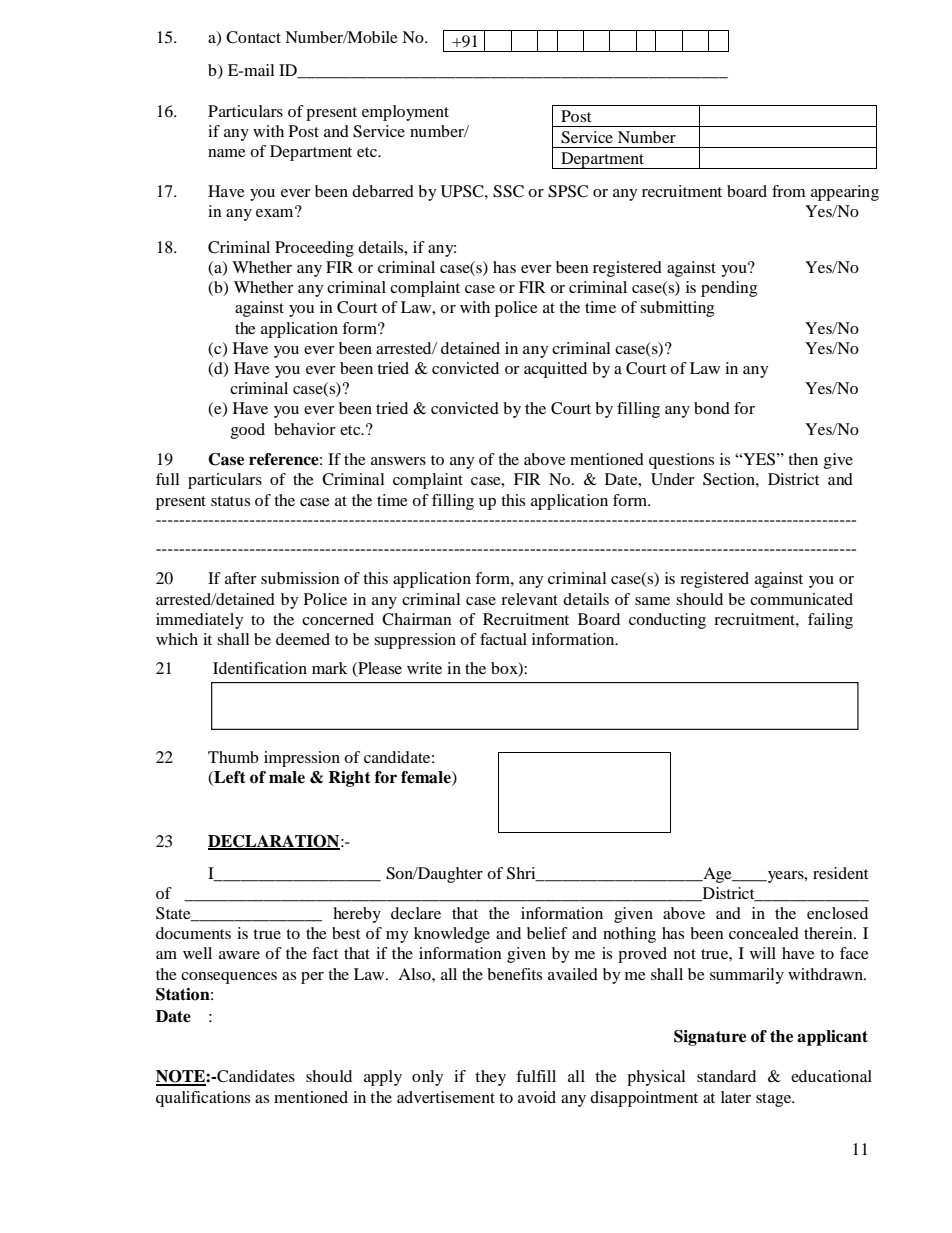 Image resolution: width=952 pixels, height=1233 pixels. I want to click on relevant, so click(529, 599).
